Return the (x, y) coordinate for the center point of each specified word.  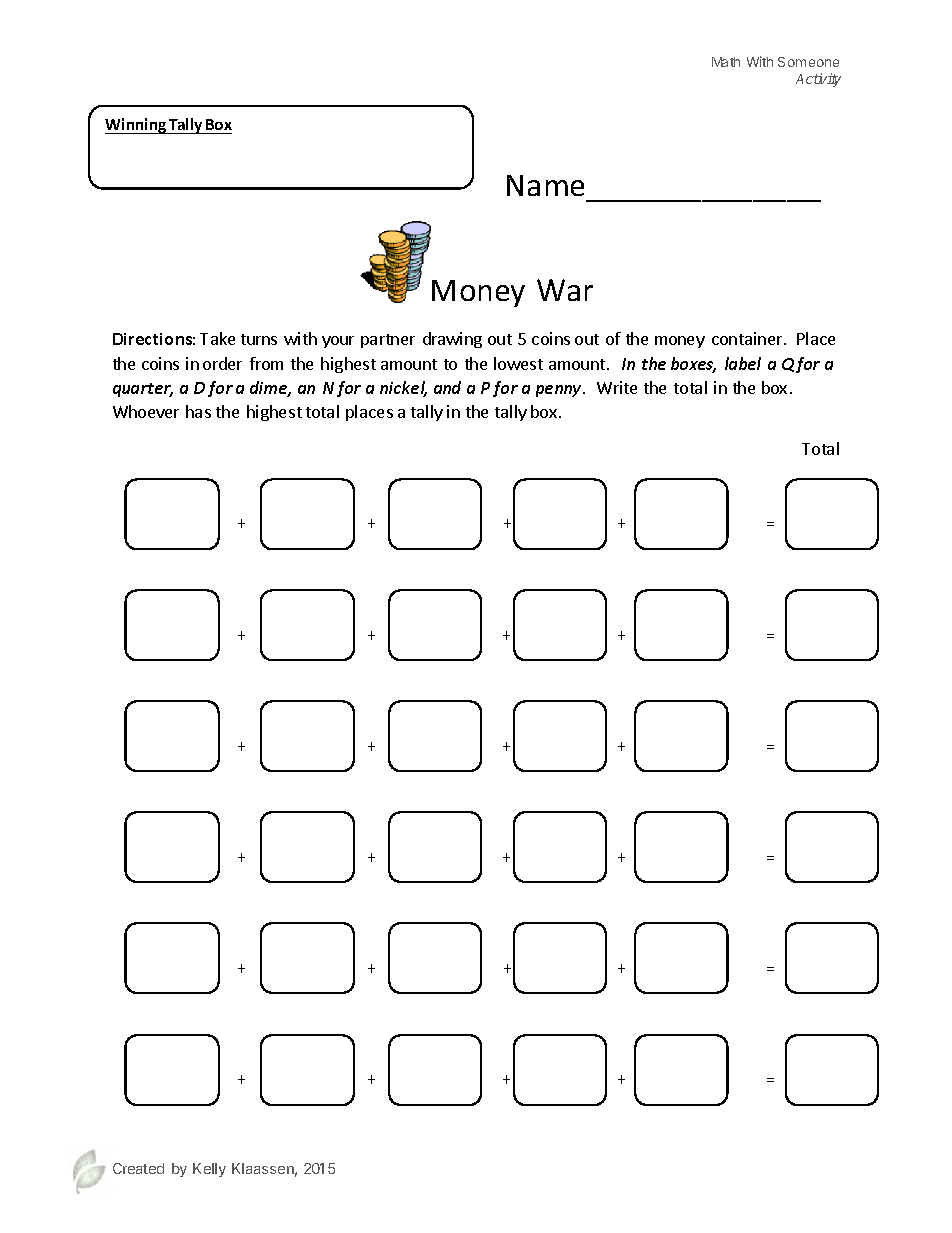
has (198, 411)
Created (138, 1168)
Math (726, 62)
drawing (452, 340)
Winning (137, 126)
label (743, 363)
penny (560, 391)
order (222, 363)
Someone (808, 62)
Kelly (209, 1170)
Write (617, 387)
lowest (518, 363)
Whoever (146, 411)
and (447, 387)
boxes (693, 365)
